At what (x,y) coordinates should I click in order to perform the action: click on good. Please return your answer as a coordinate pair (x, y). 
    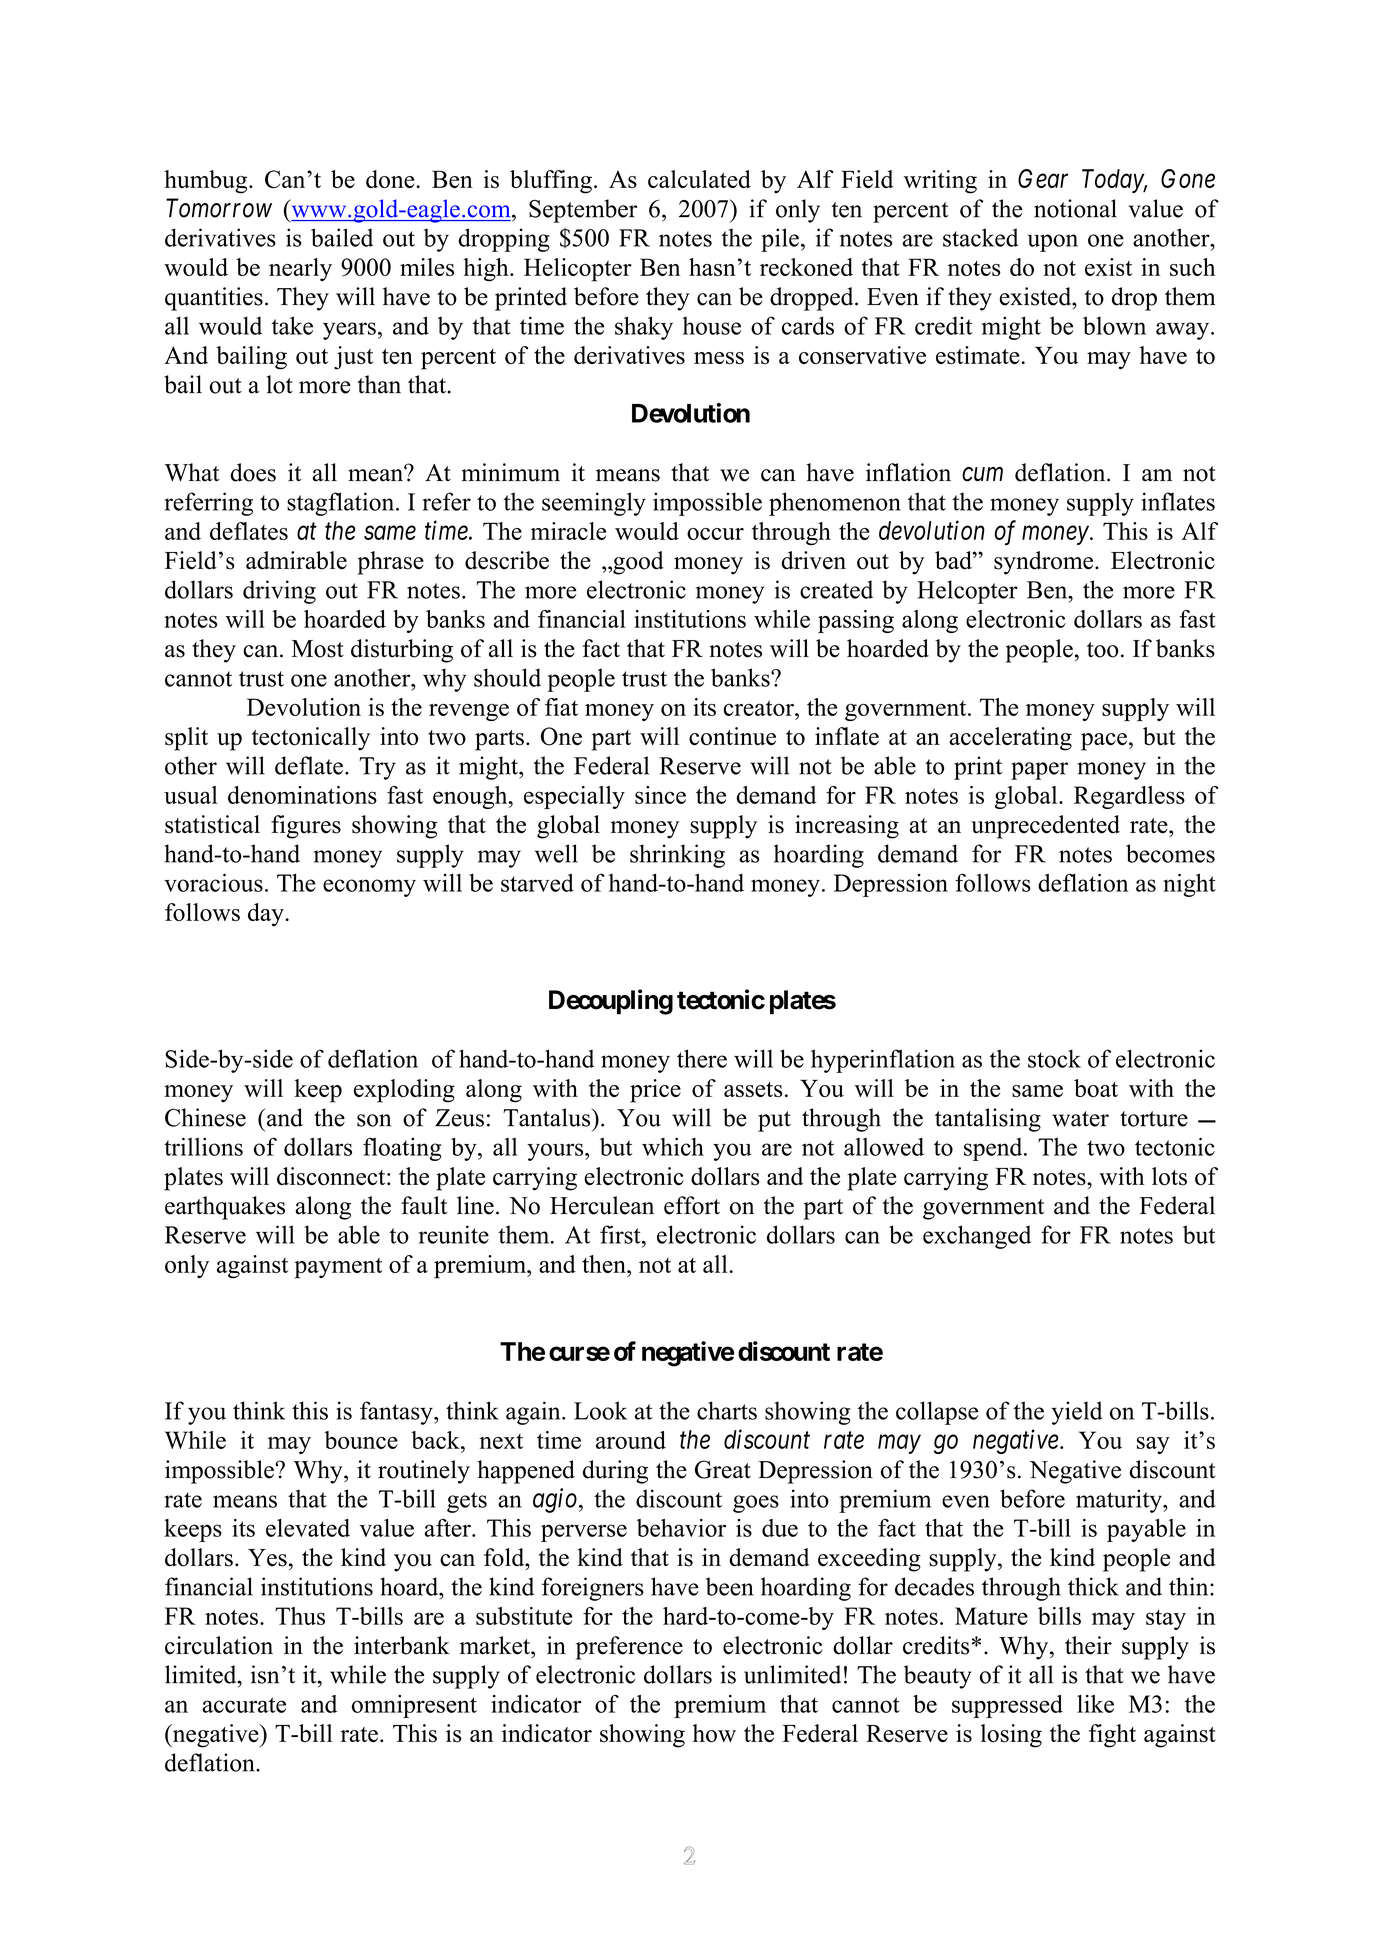
    Looking at the image, I should click on (637, 563).
